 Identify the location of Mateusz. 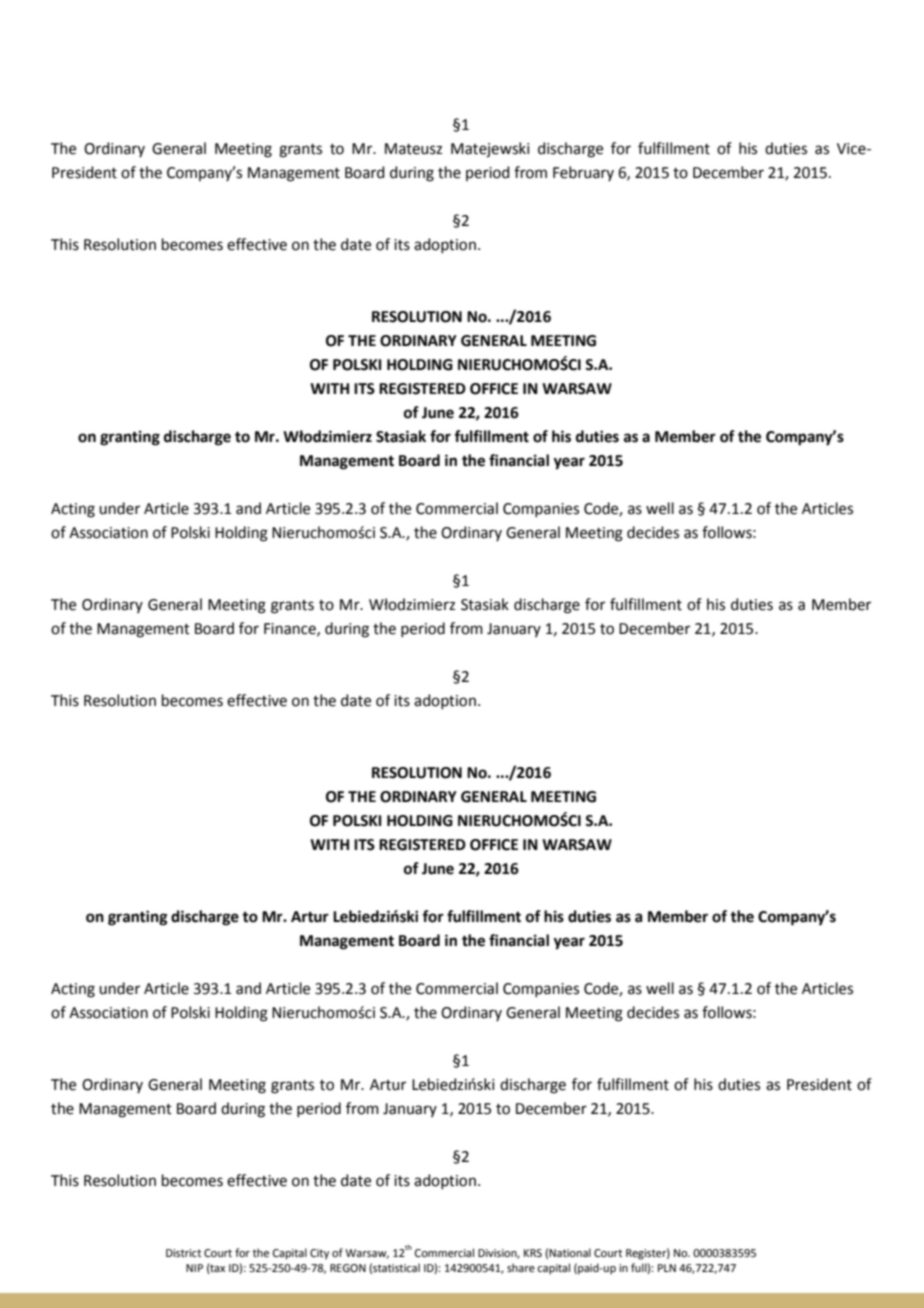
(413, 149).
